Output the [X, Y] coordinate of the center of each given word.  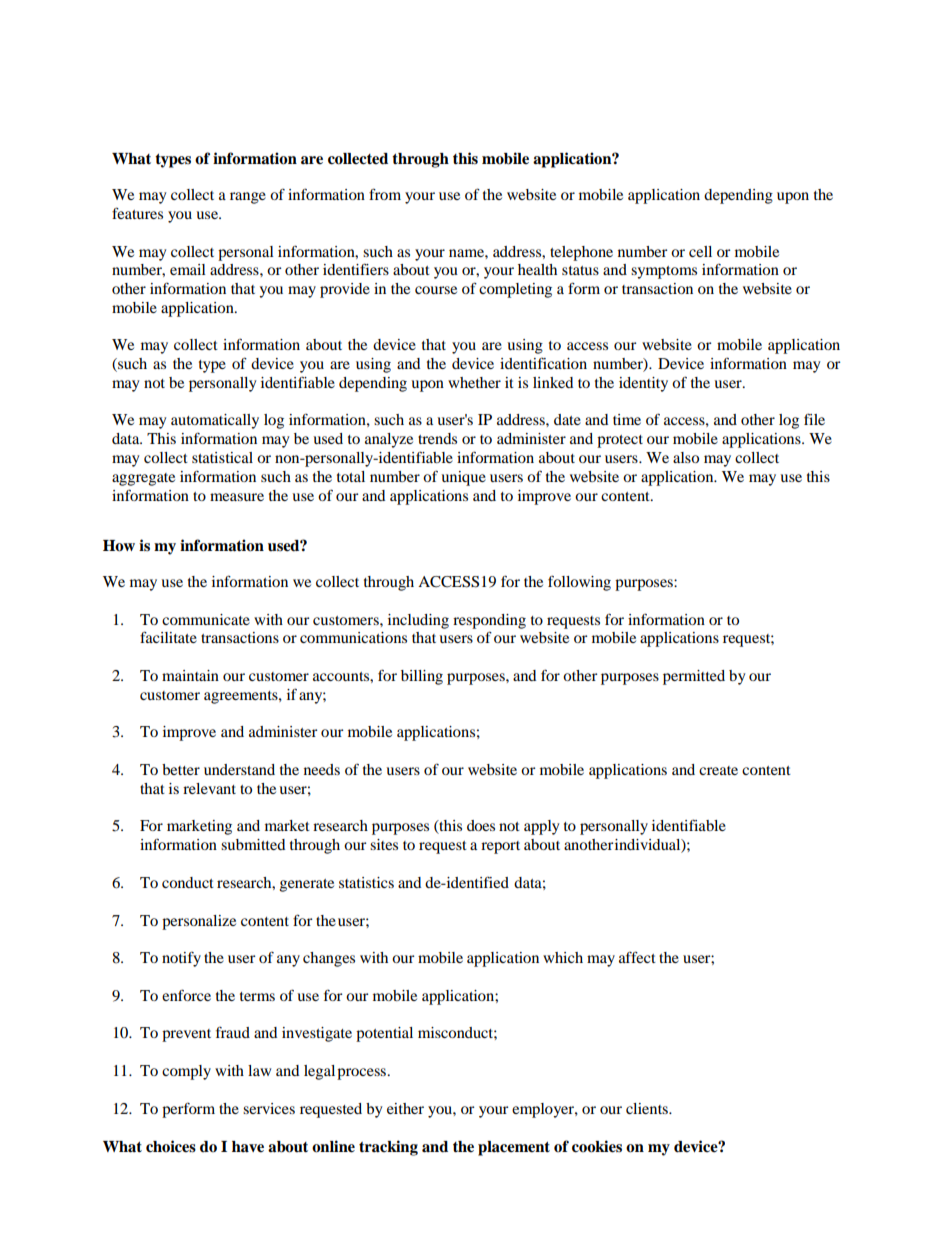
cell [700, 251]
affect [637, 957]
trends [437, 438]
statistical [222, 457]
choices [171, 1146]
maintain [190, 675]
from [385, 194]
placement [514, 1148]
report [500, 847]
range [248, 198]
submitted [253, 844]
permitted [694, 677]
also [686, 457]
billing [422, 677]
